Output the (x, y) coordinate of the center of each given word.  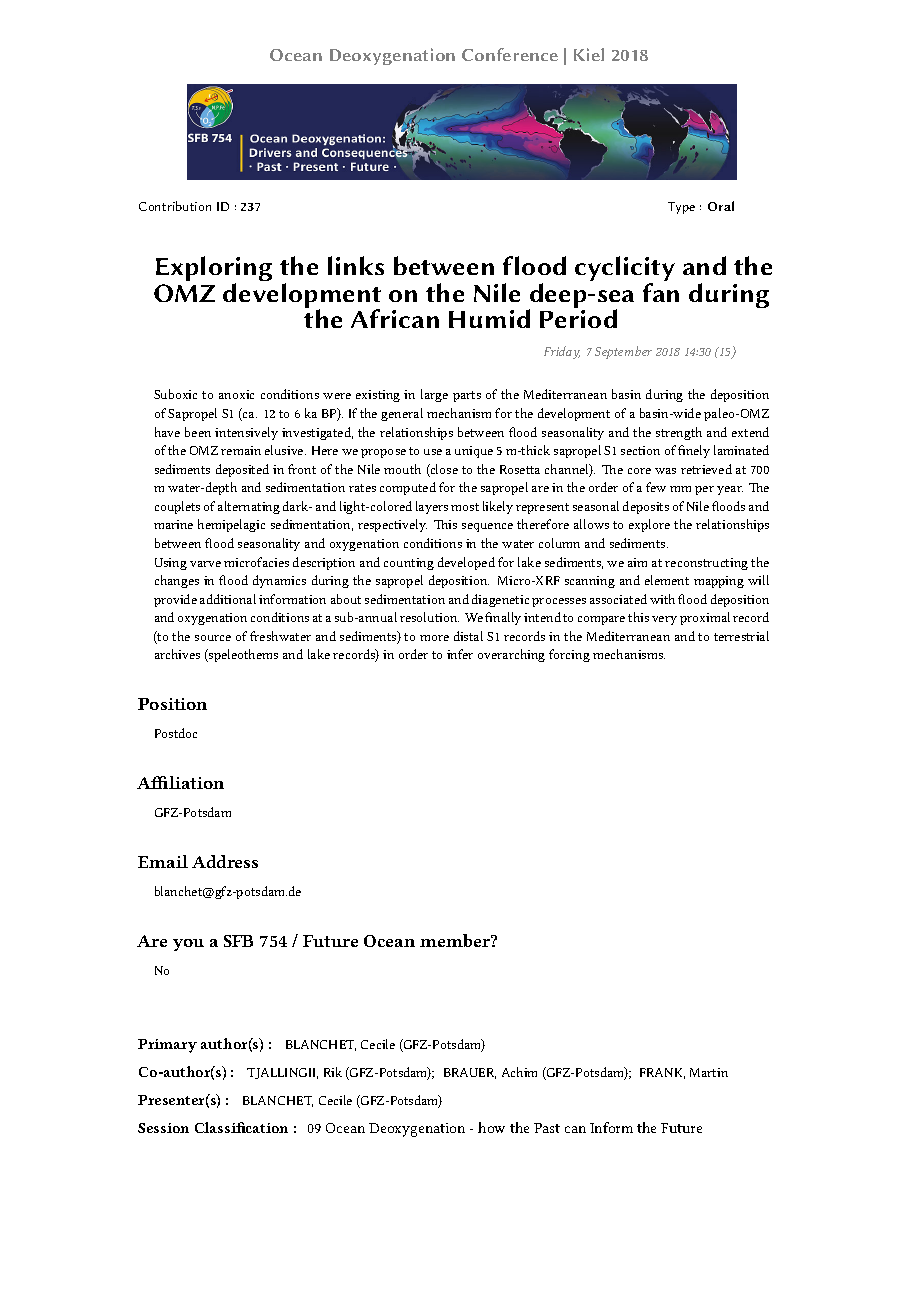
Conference (510, 54)
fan (661, 292)
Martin (709, 1072)
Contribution (175, 206)
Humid (489, 318)
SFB (238, 941)
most (465, 507)
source (213, 638)
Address (225, 861)
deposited (242, 470)
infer (460, 654)
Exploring (214, 270)
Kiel (589, 54)
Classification (241, 1127)
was (665, 471)
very (664, 620)
